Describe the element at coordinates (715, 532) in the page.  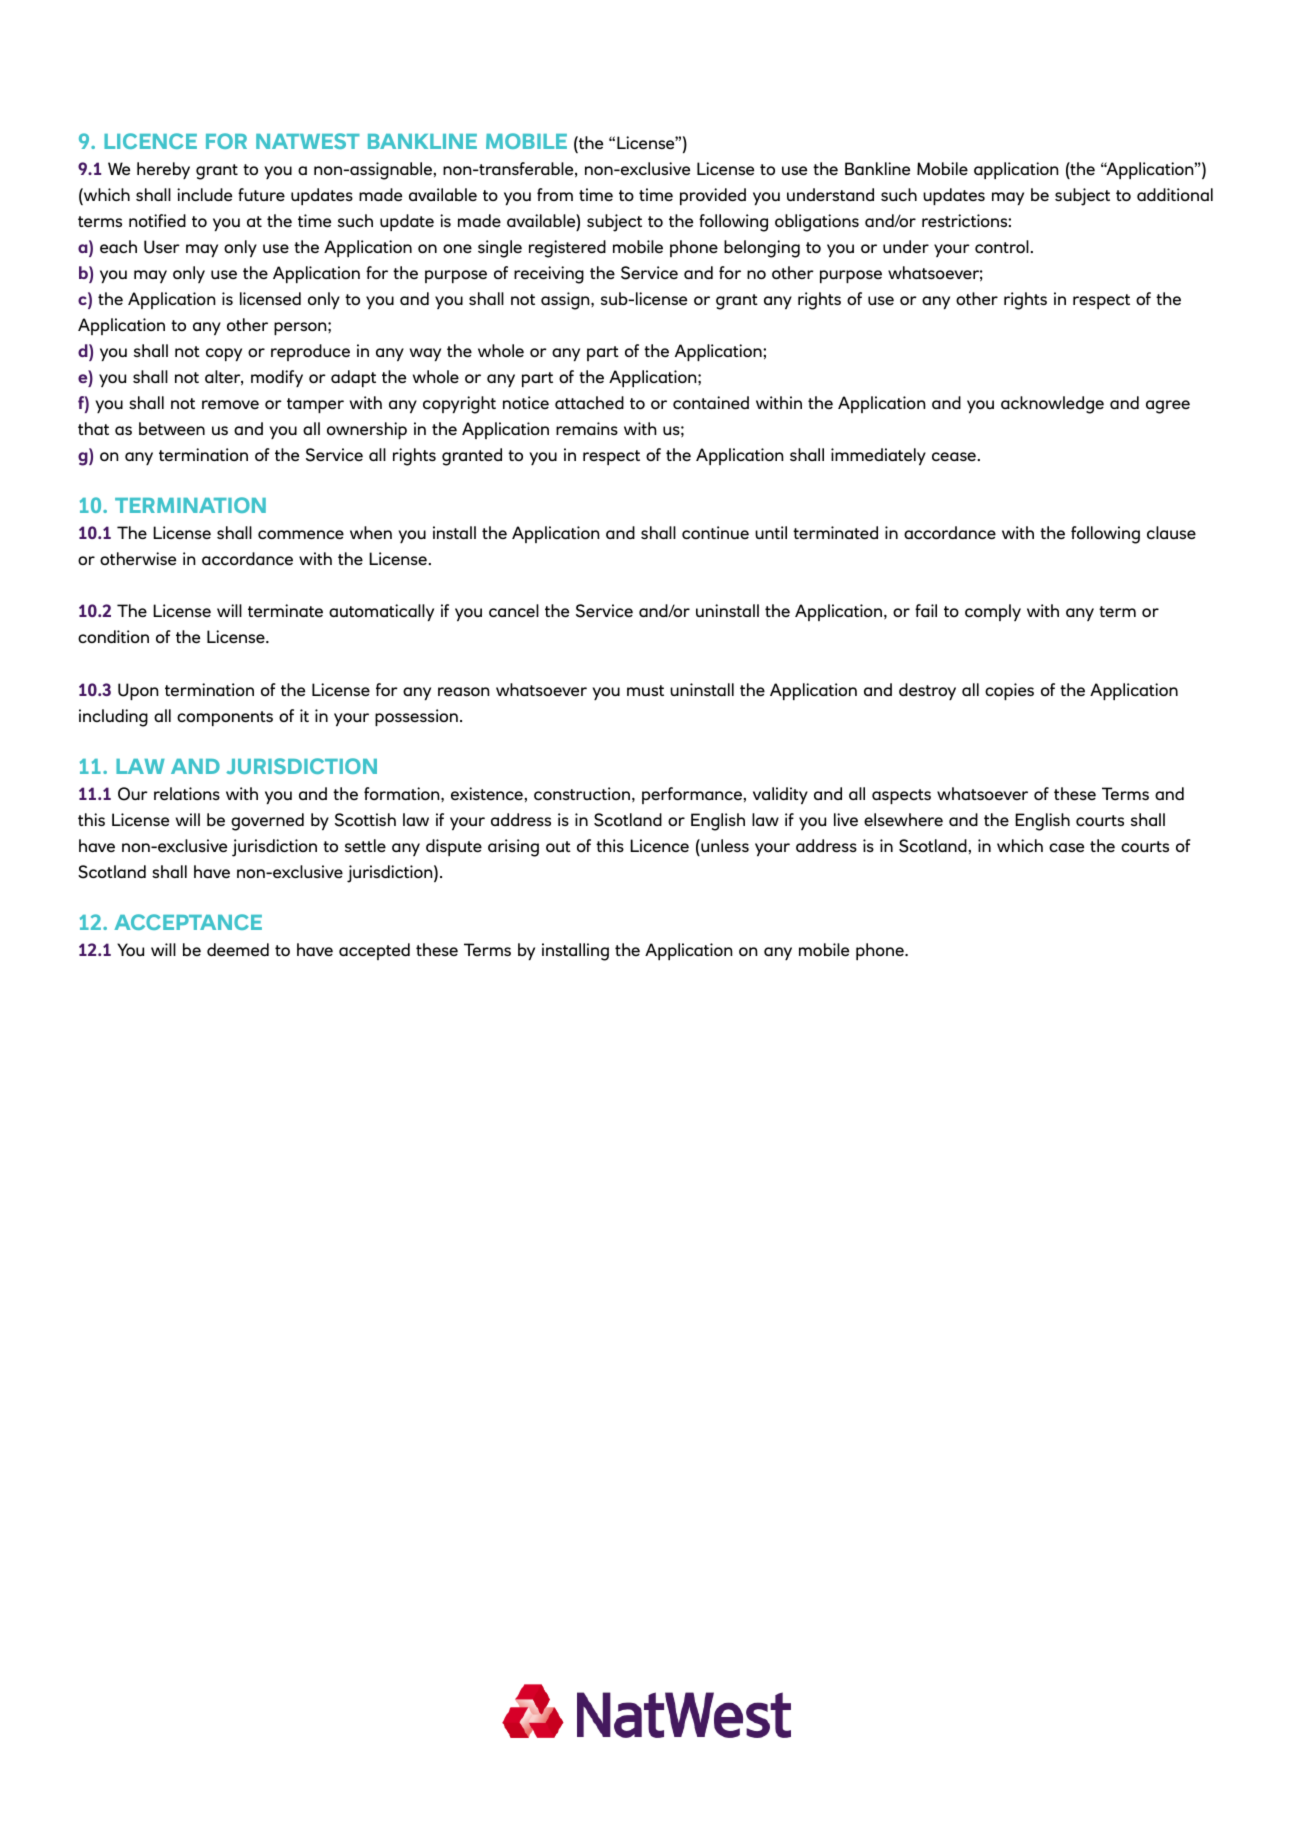
I see `continue` at that location.
